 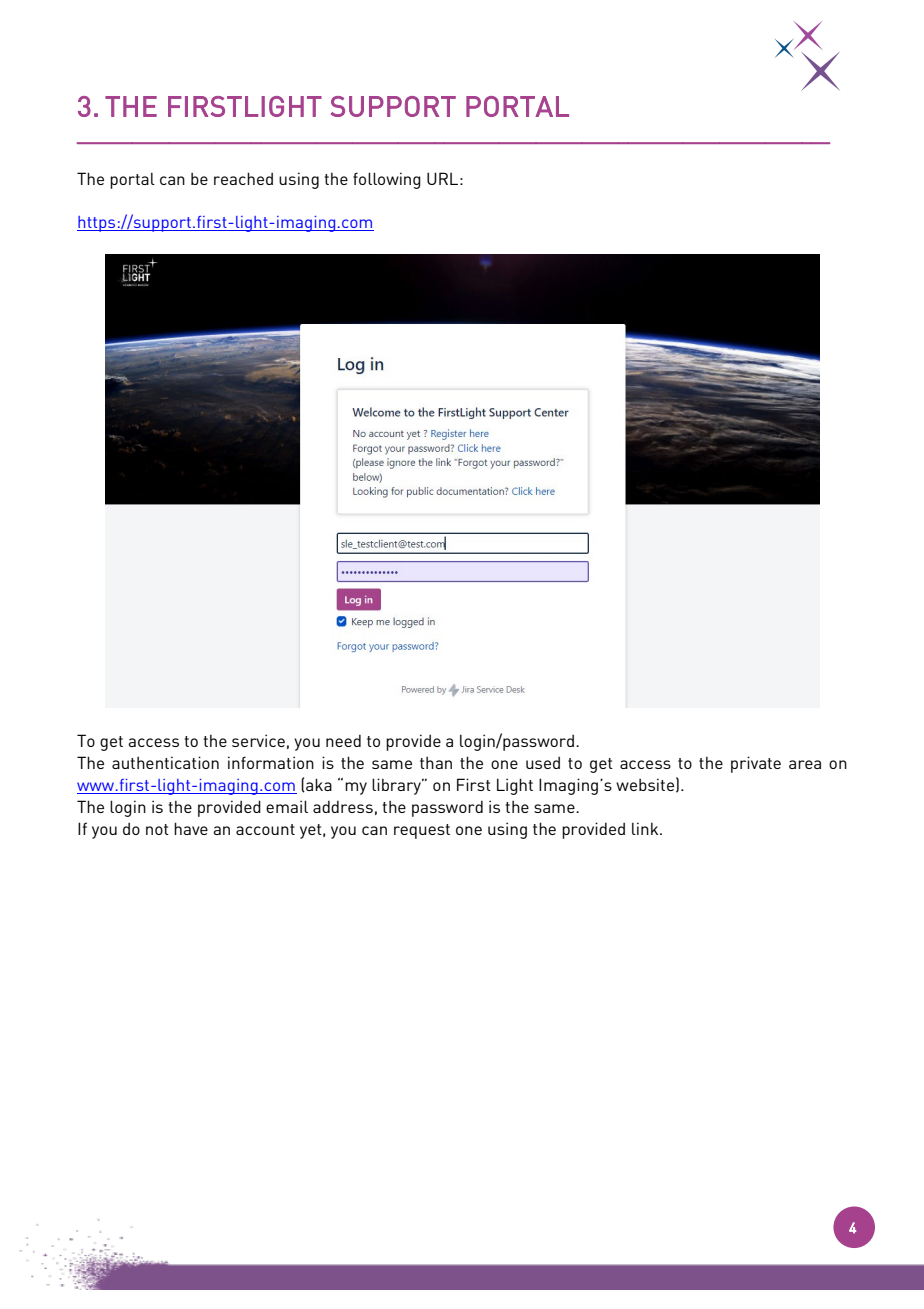 I want to click on reached, so click(x=243, y=178).
